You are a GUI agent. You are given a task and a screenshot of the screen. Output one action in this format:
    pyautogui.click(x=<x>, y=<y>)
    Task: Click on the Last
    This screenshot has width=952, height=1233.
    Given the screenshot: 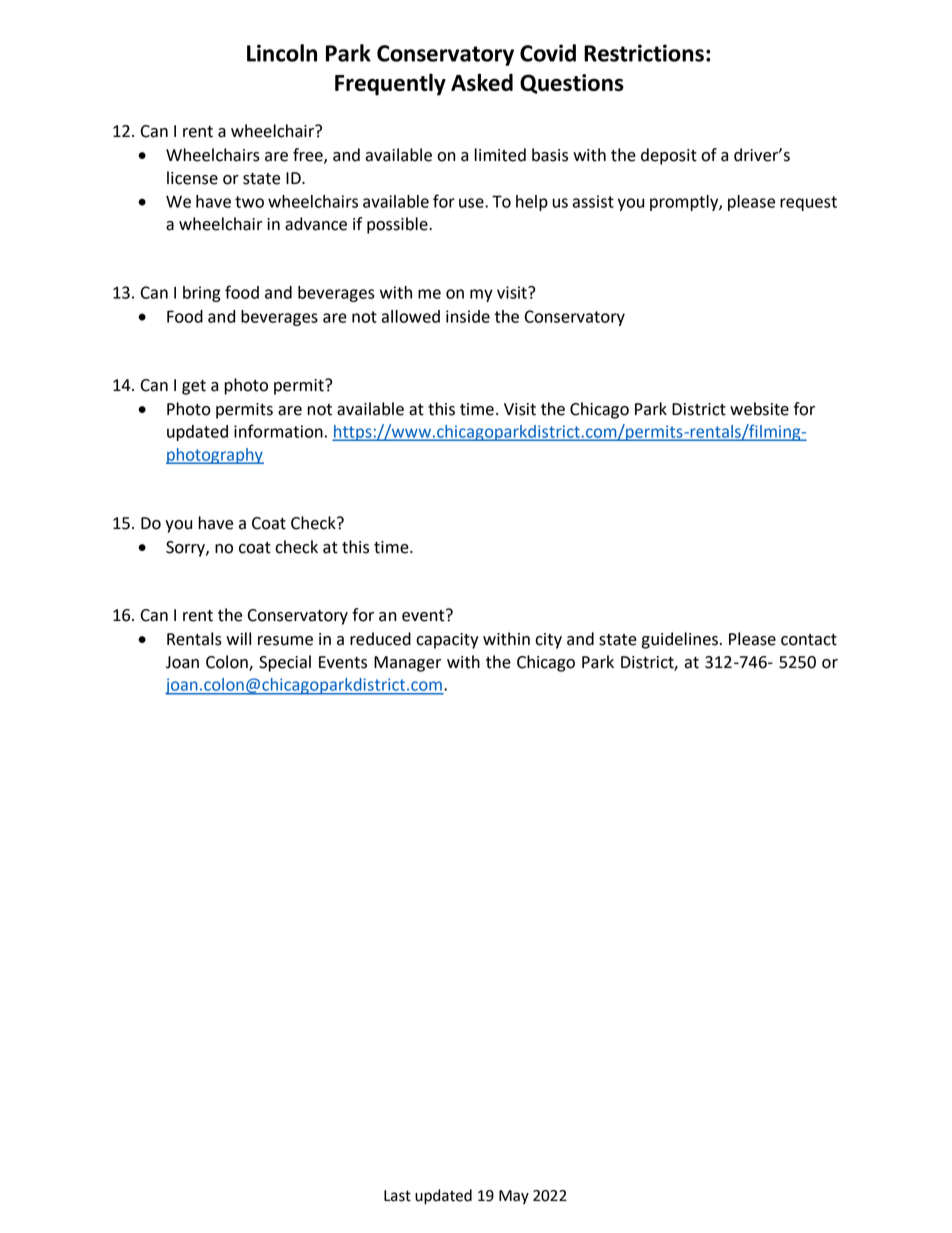 What is the action you would take?
    pyautogui.click(x=397, y=1196)
